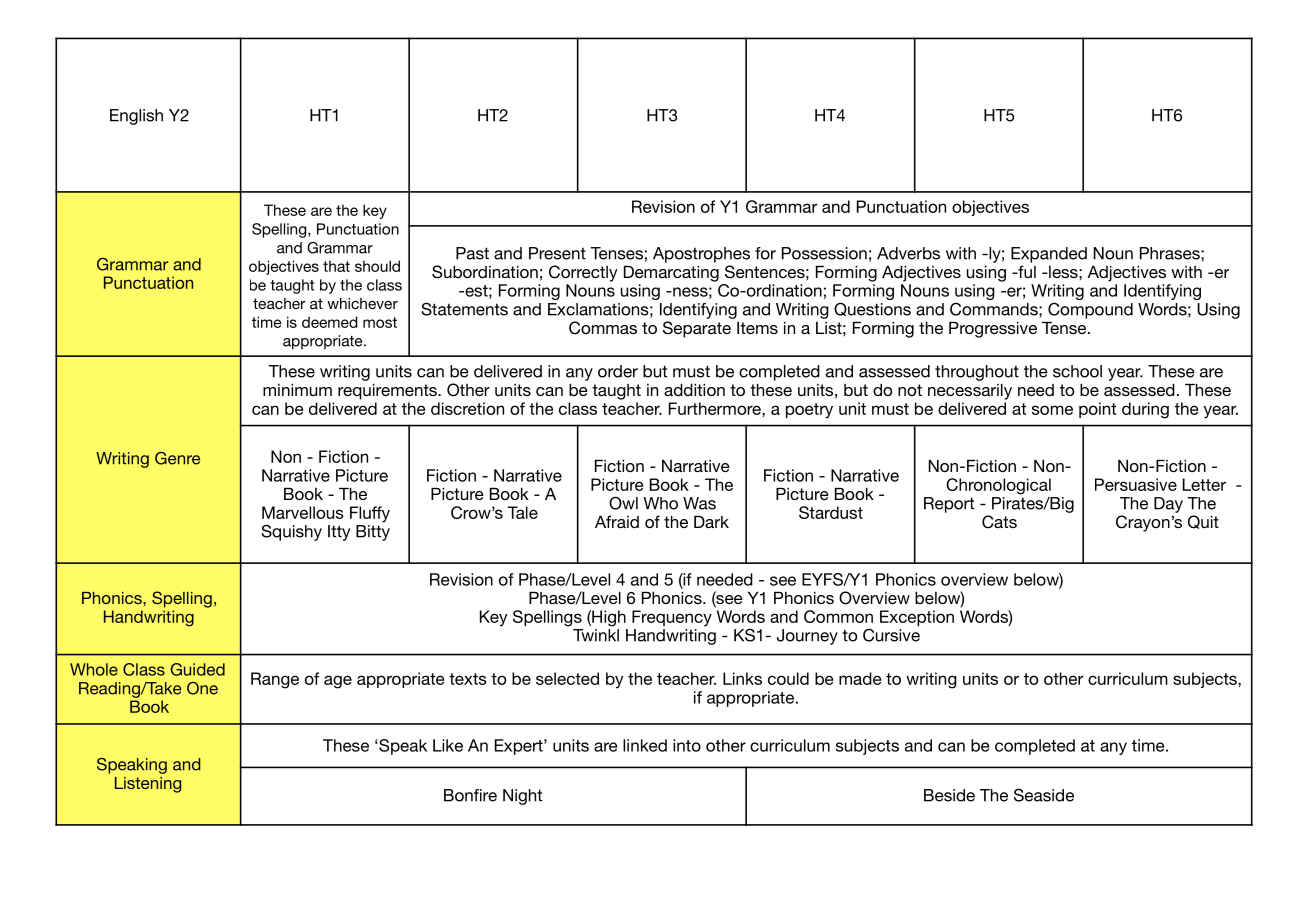 Image resolution: width=1308 pixels, height=924 pixels. I want to click on English, so click(136, 117).
